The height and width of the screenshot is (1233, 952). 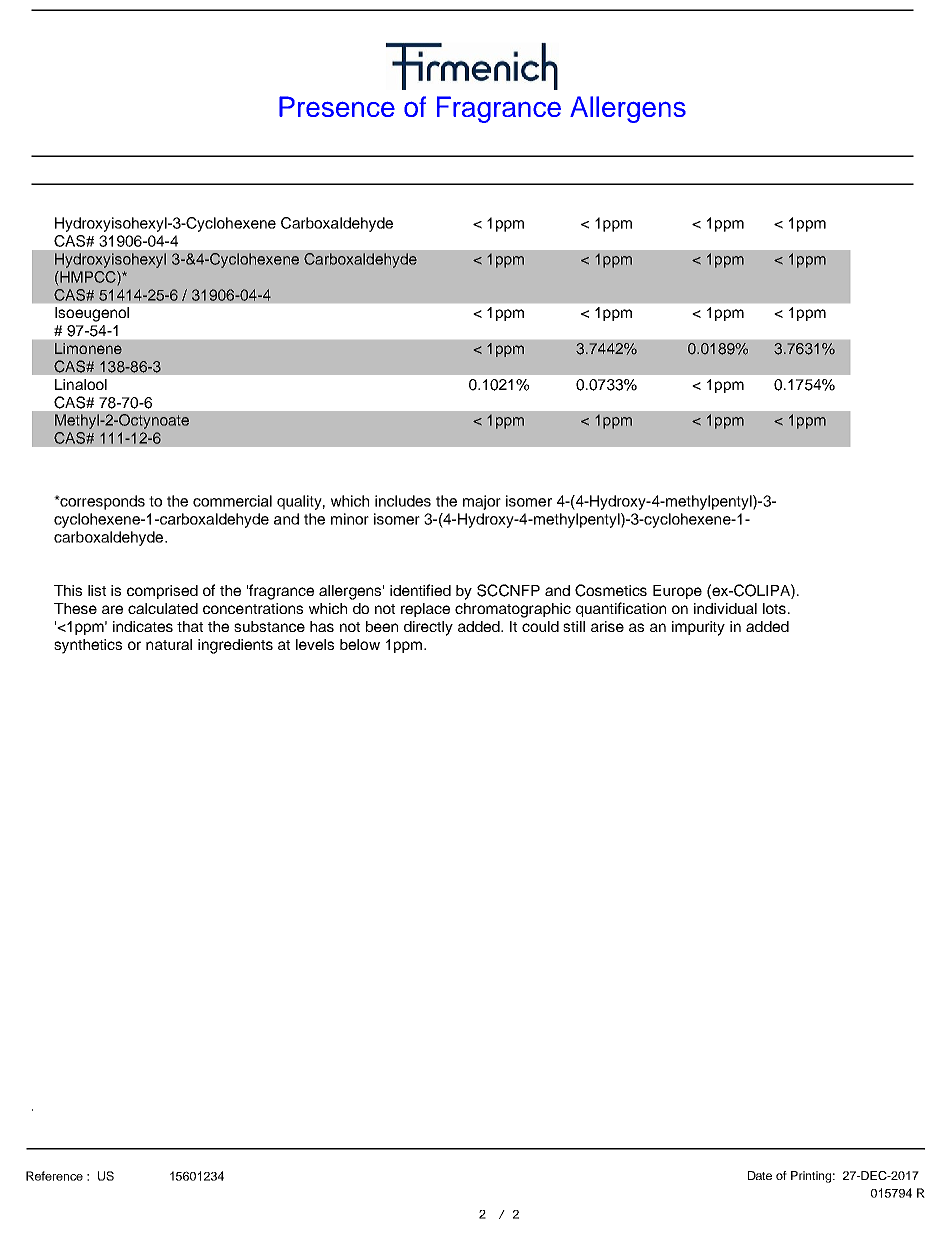 What do you see at coordinates (88, 348) in the screenshot?
I see `Limonene` at bounding box center [88, 348].
